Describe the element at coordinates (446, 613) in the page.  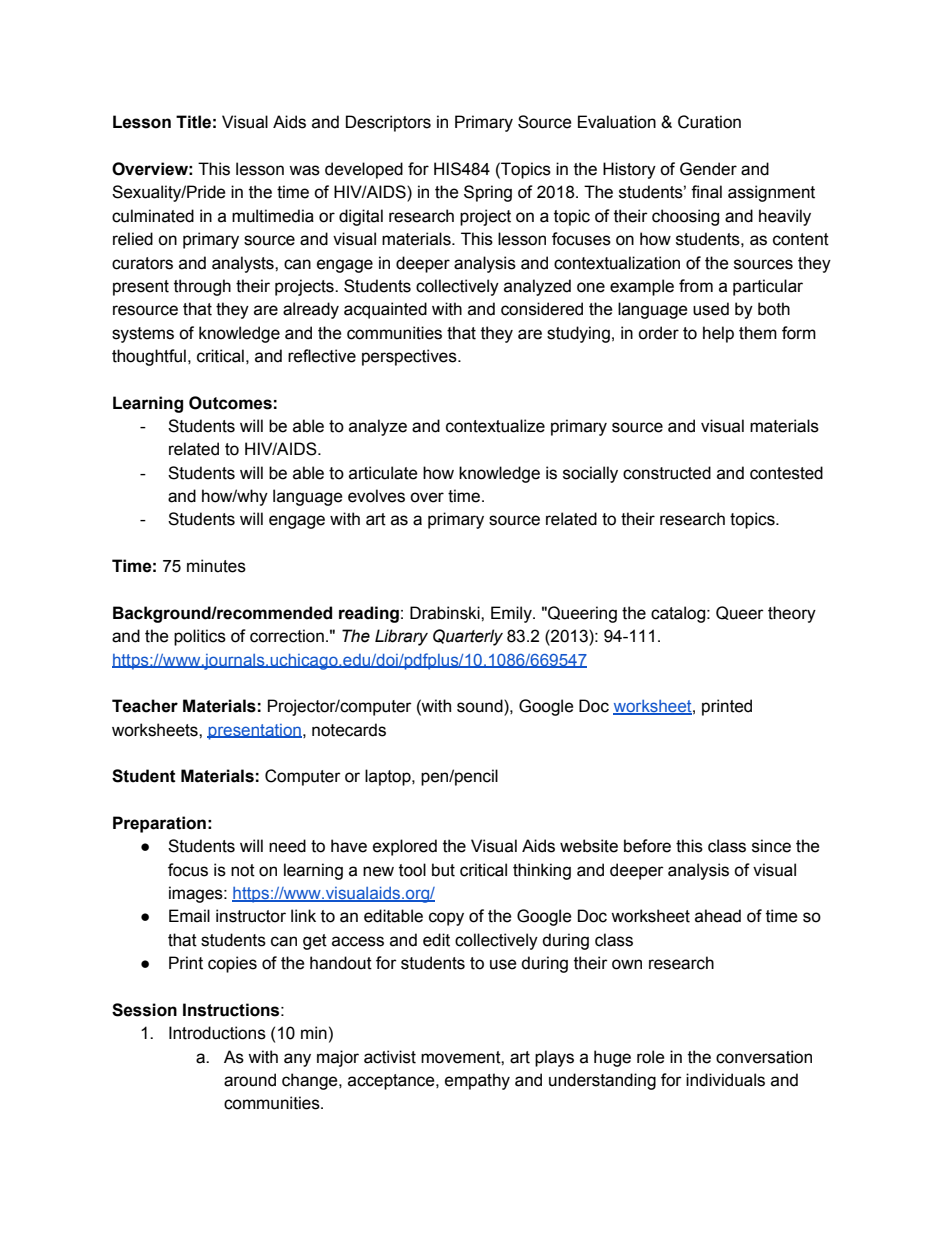
I see `Drabinski` at that location.
